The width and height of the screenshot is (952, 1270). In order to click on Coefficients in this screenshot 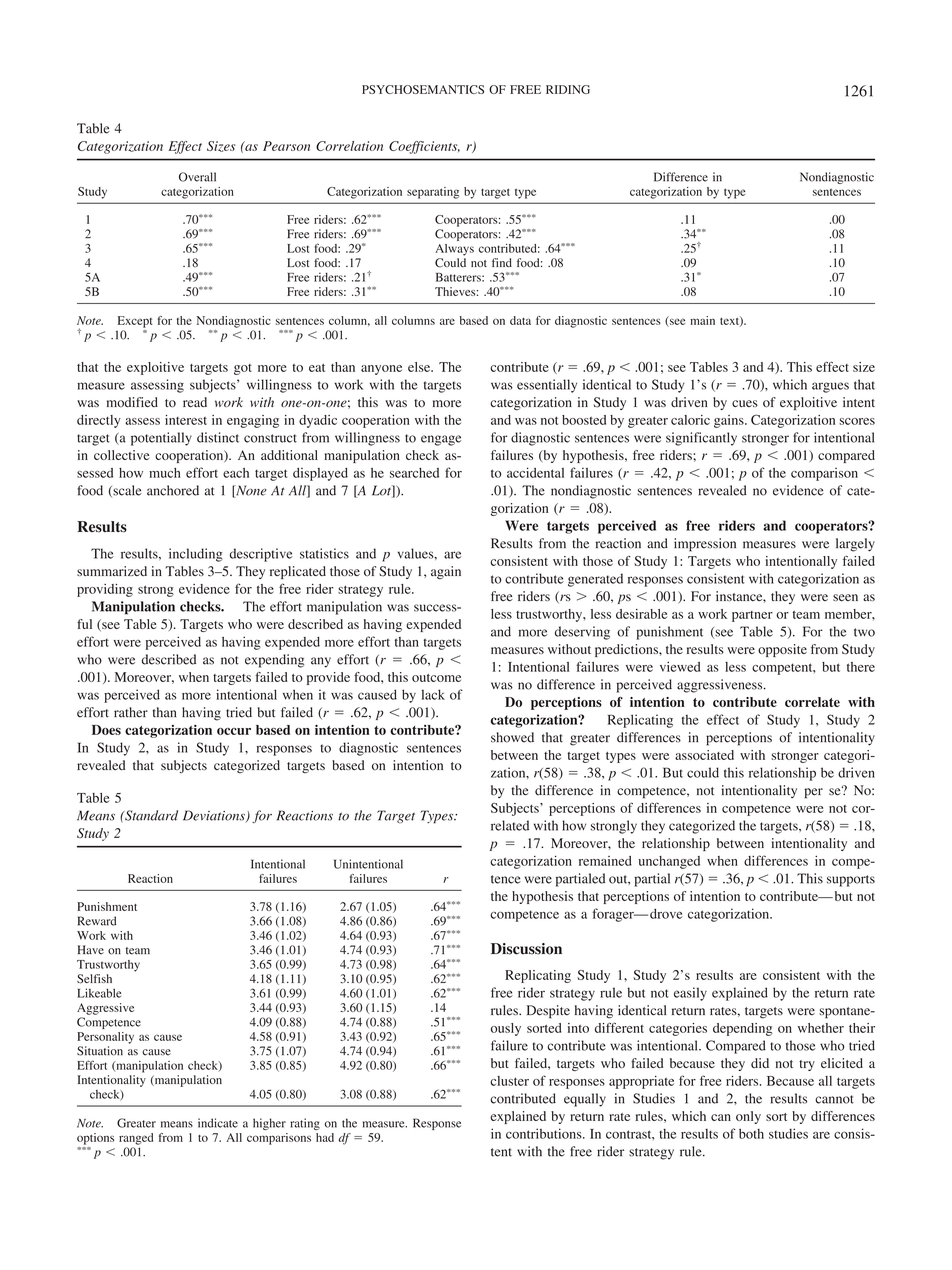, I will do `click(424, 147)`.
